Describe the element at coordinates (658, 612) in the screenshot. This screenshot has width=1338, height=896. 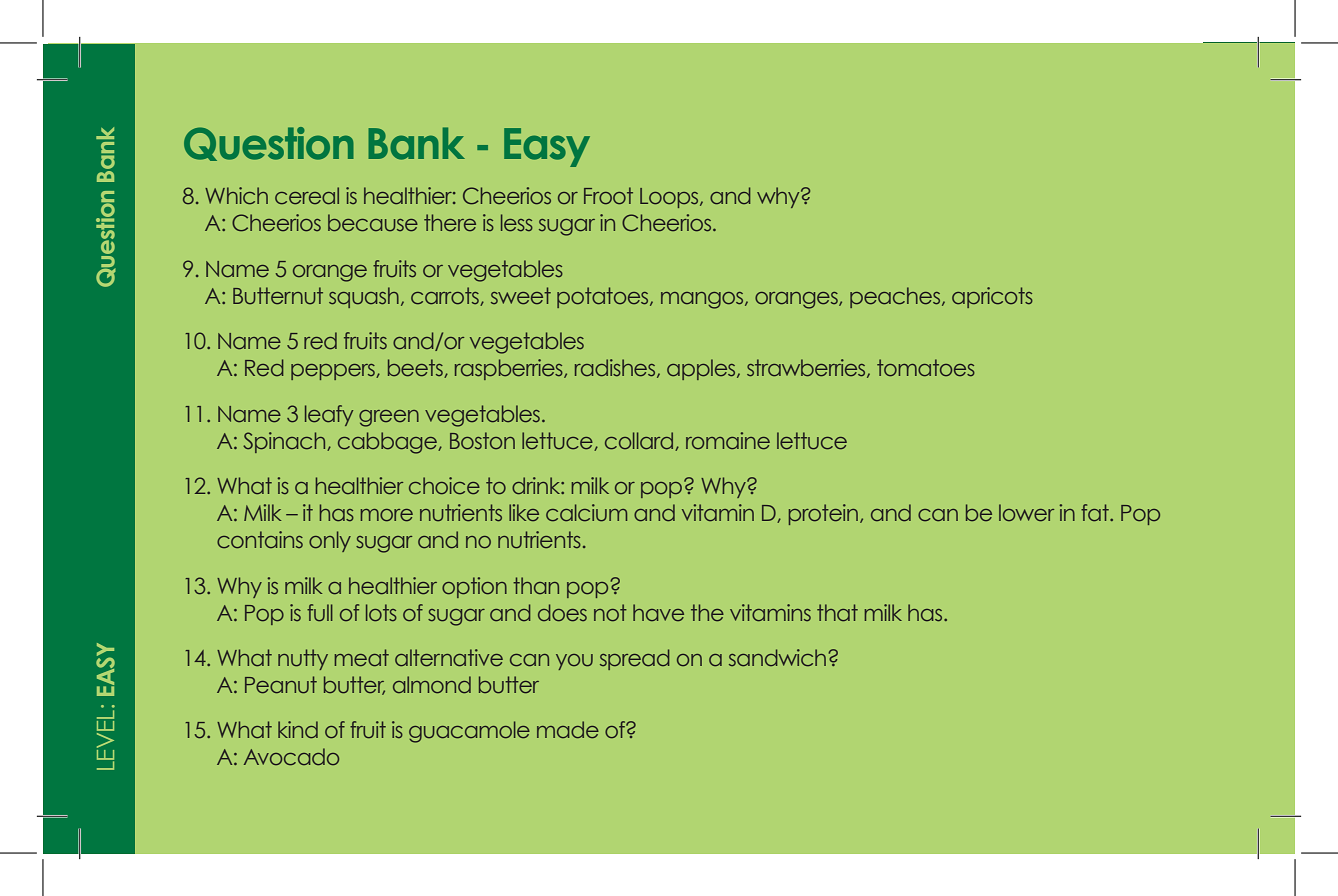
I see `have` at that location.
